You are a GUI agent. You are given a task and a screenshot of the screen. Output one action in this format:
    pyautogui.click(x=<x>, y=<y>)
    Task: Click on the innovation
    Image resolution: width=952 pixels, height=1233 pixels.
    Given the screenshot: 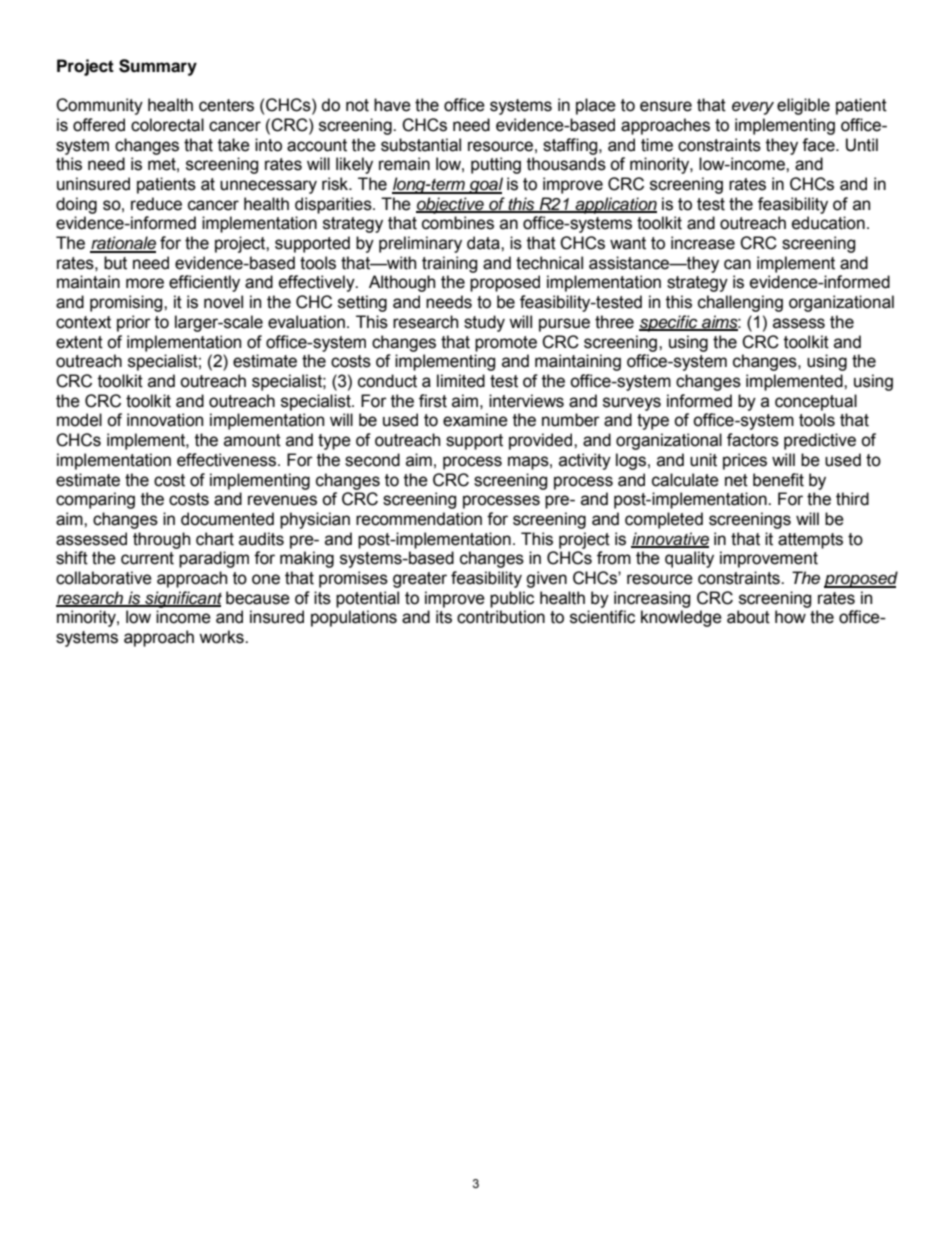 What is the action you would take?
    pyautogui.click(x=165, y=420)
